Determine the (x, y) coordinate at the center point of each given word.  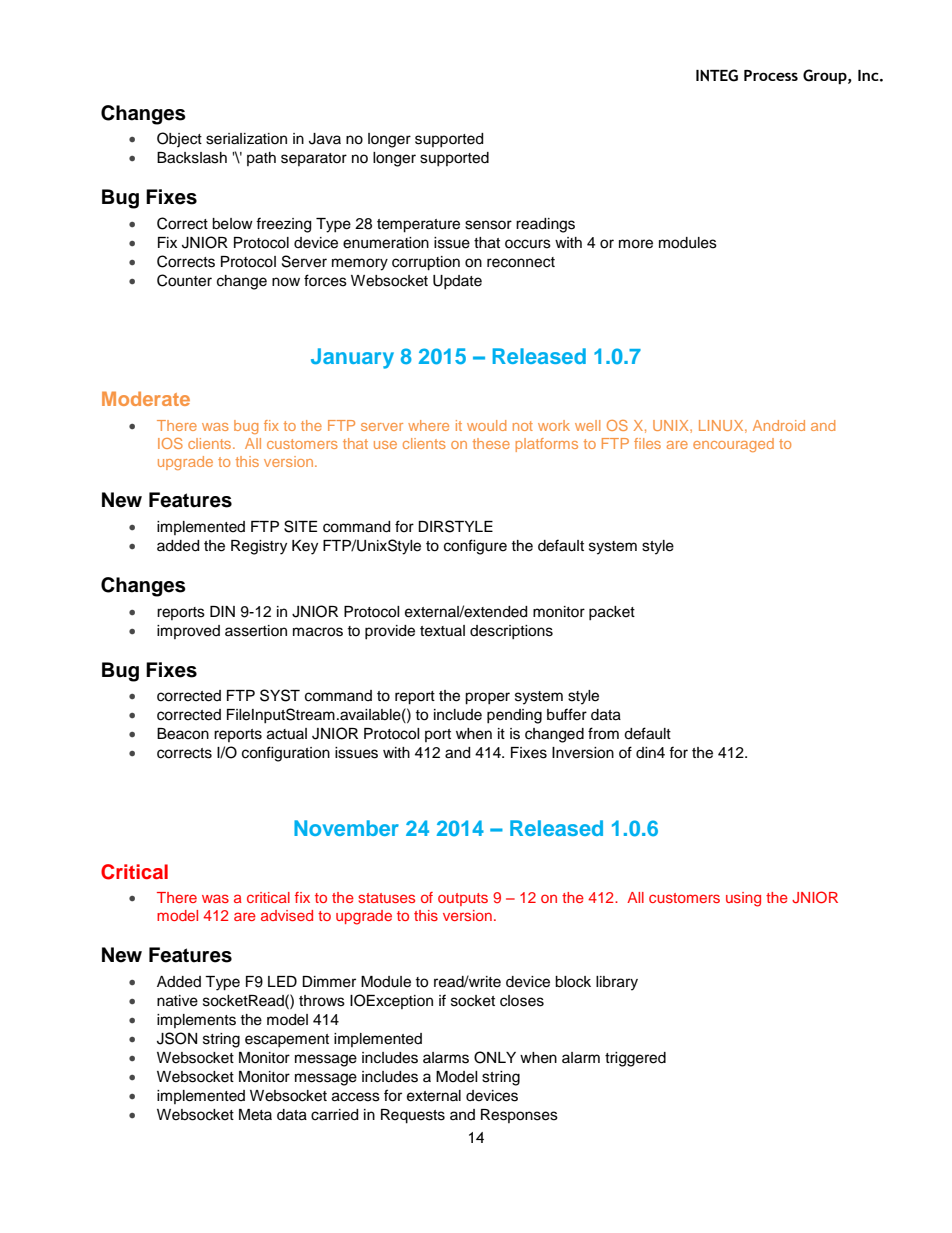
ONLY (495, 1057)
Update (457, 282)
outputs (463, 899)
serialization (246, 139)
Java (325, 139)
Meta (255, 1115)
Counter (184, 280)
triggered (635, 1059)
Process (771, 75)
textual (442, 631)
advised (287, 915)
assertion (256, 631)
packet (612, 613)
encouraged (733, 445)
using (743, 899)
